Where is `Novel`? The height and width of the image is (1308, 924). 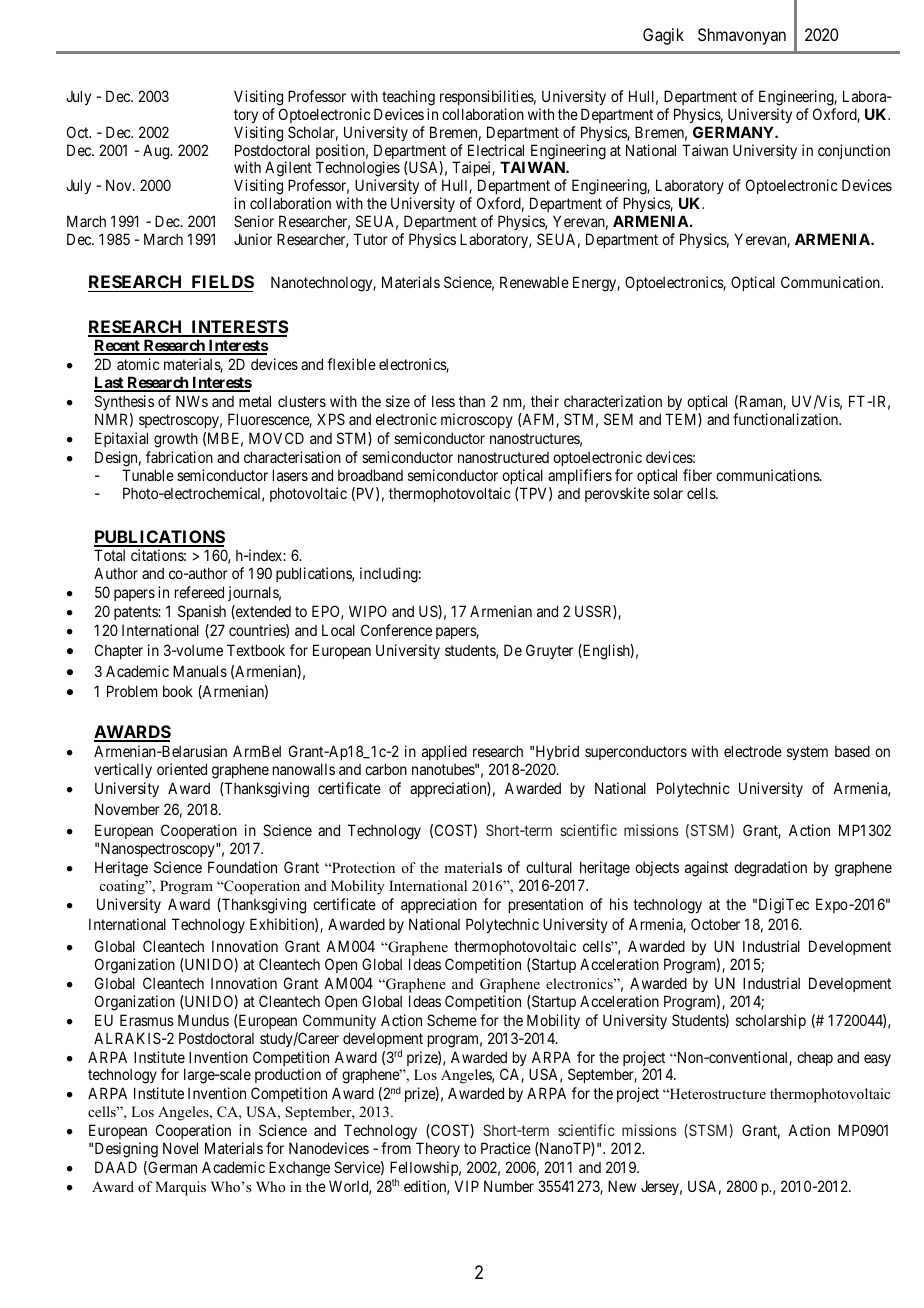
Novel is located at coordinates (180, 1148).
